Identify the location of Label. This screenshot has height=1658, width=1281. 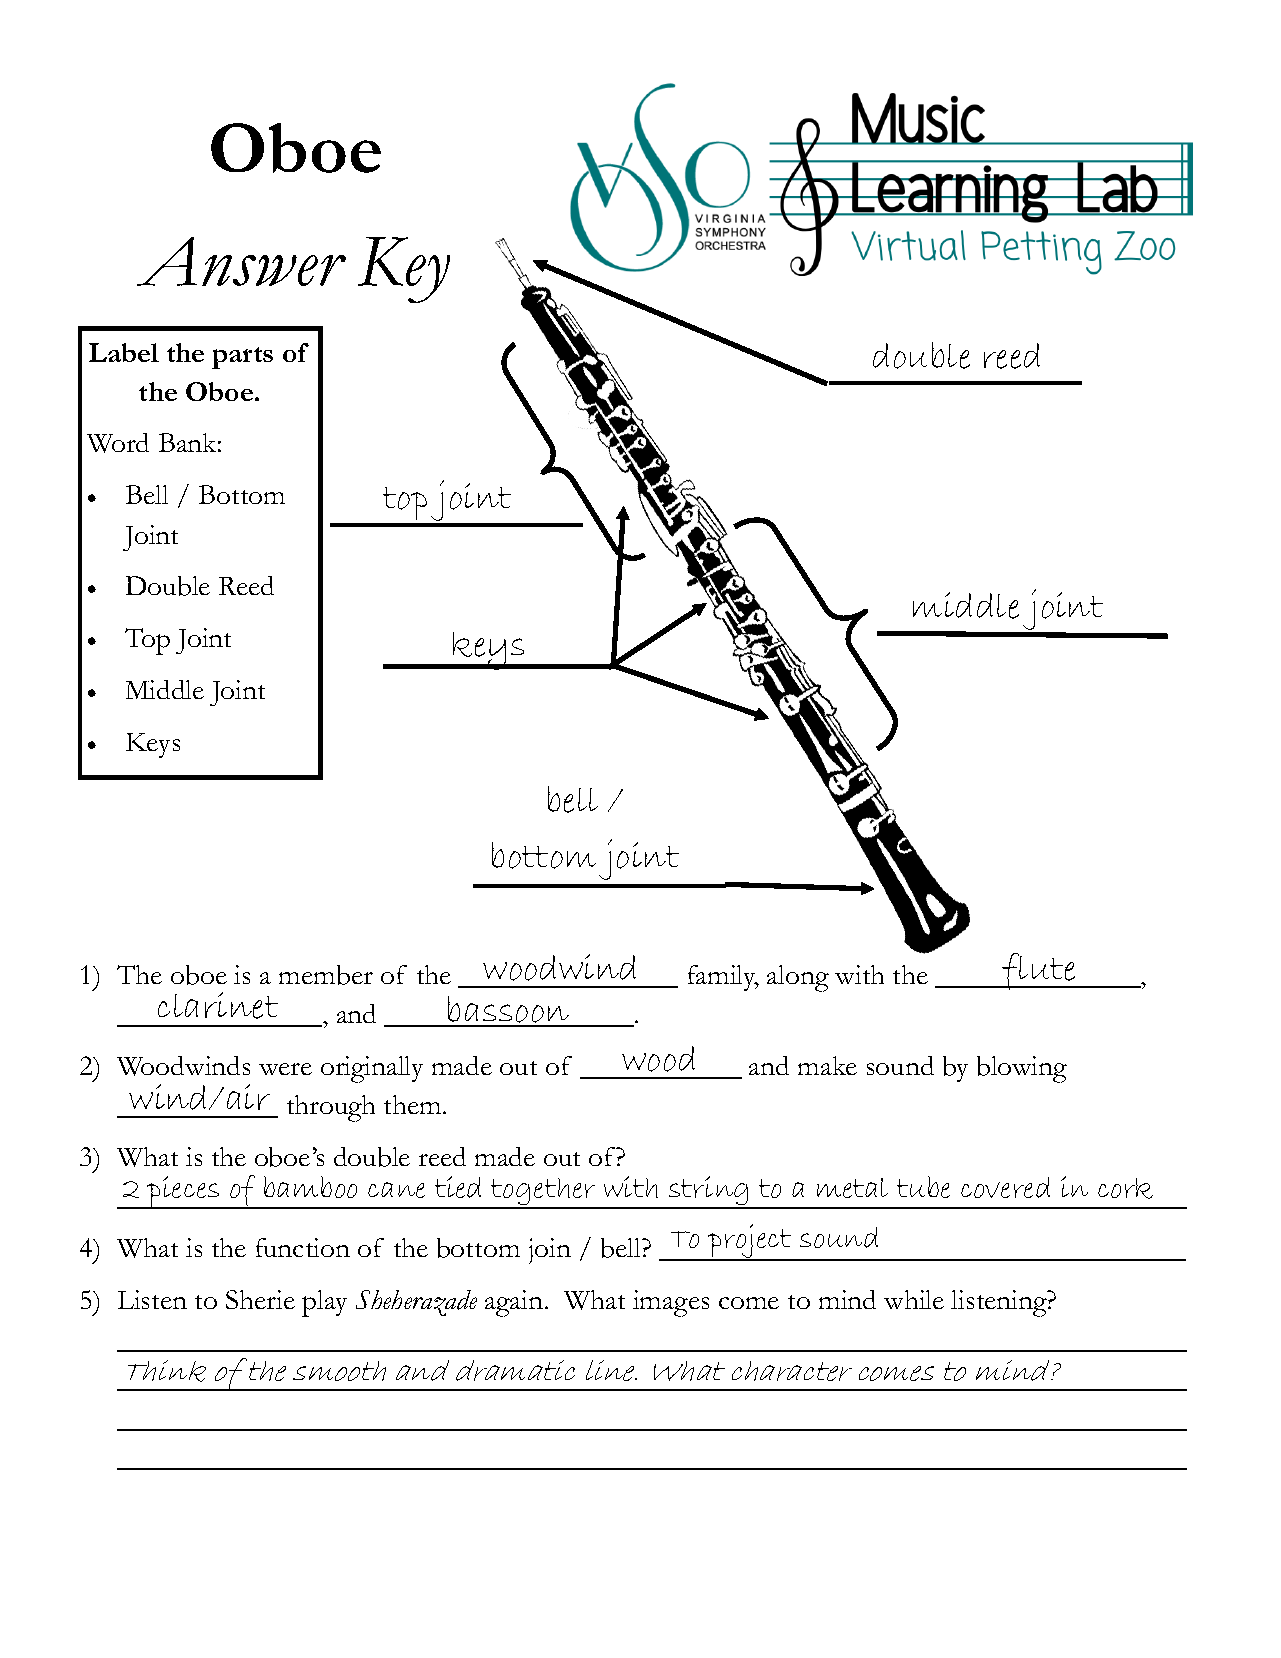
(124, 352).
